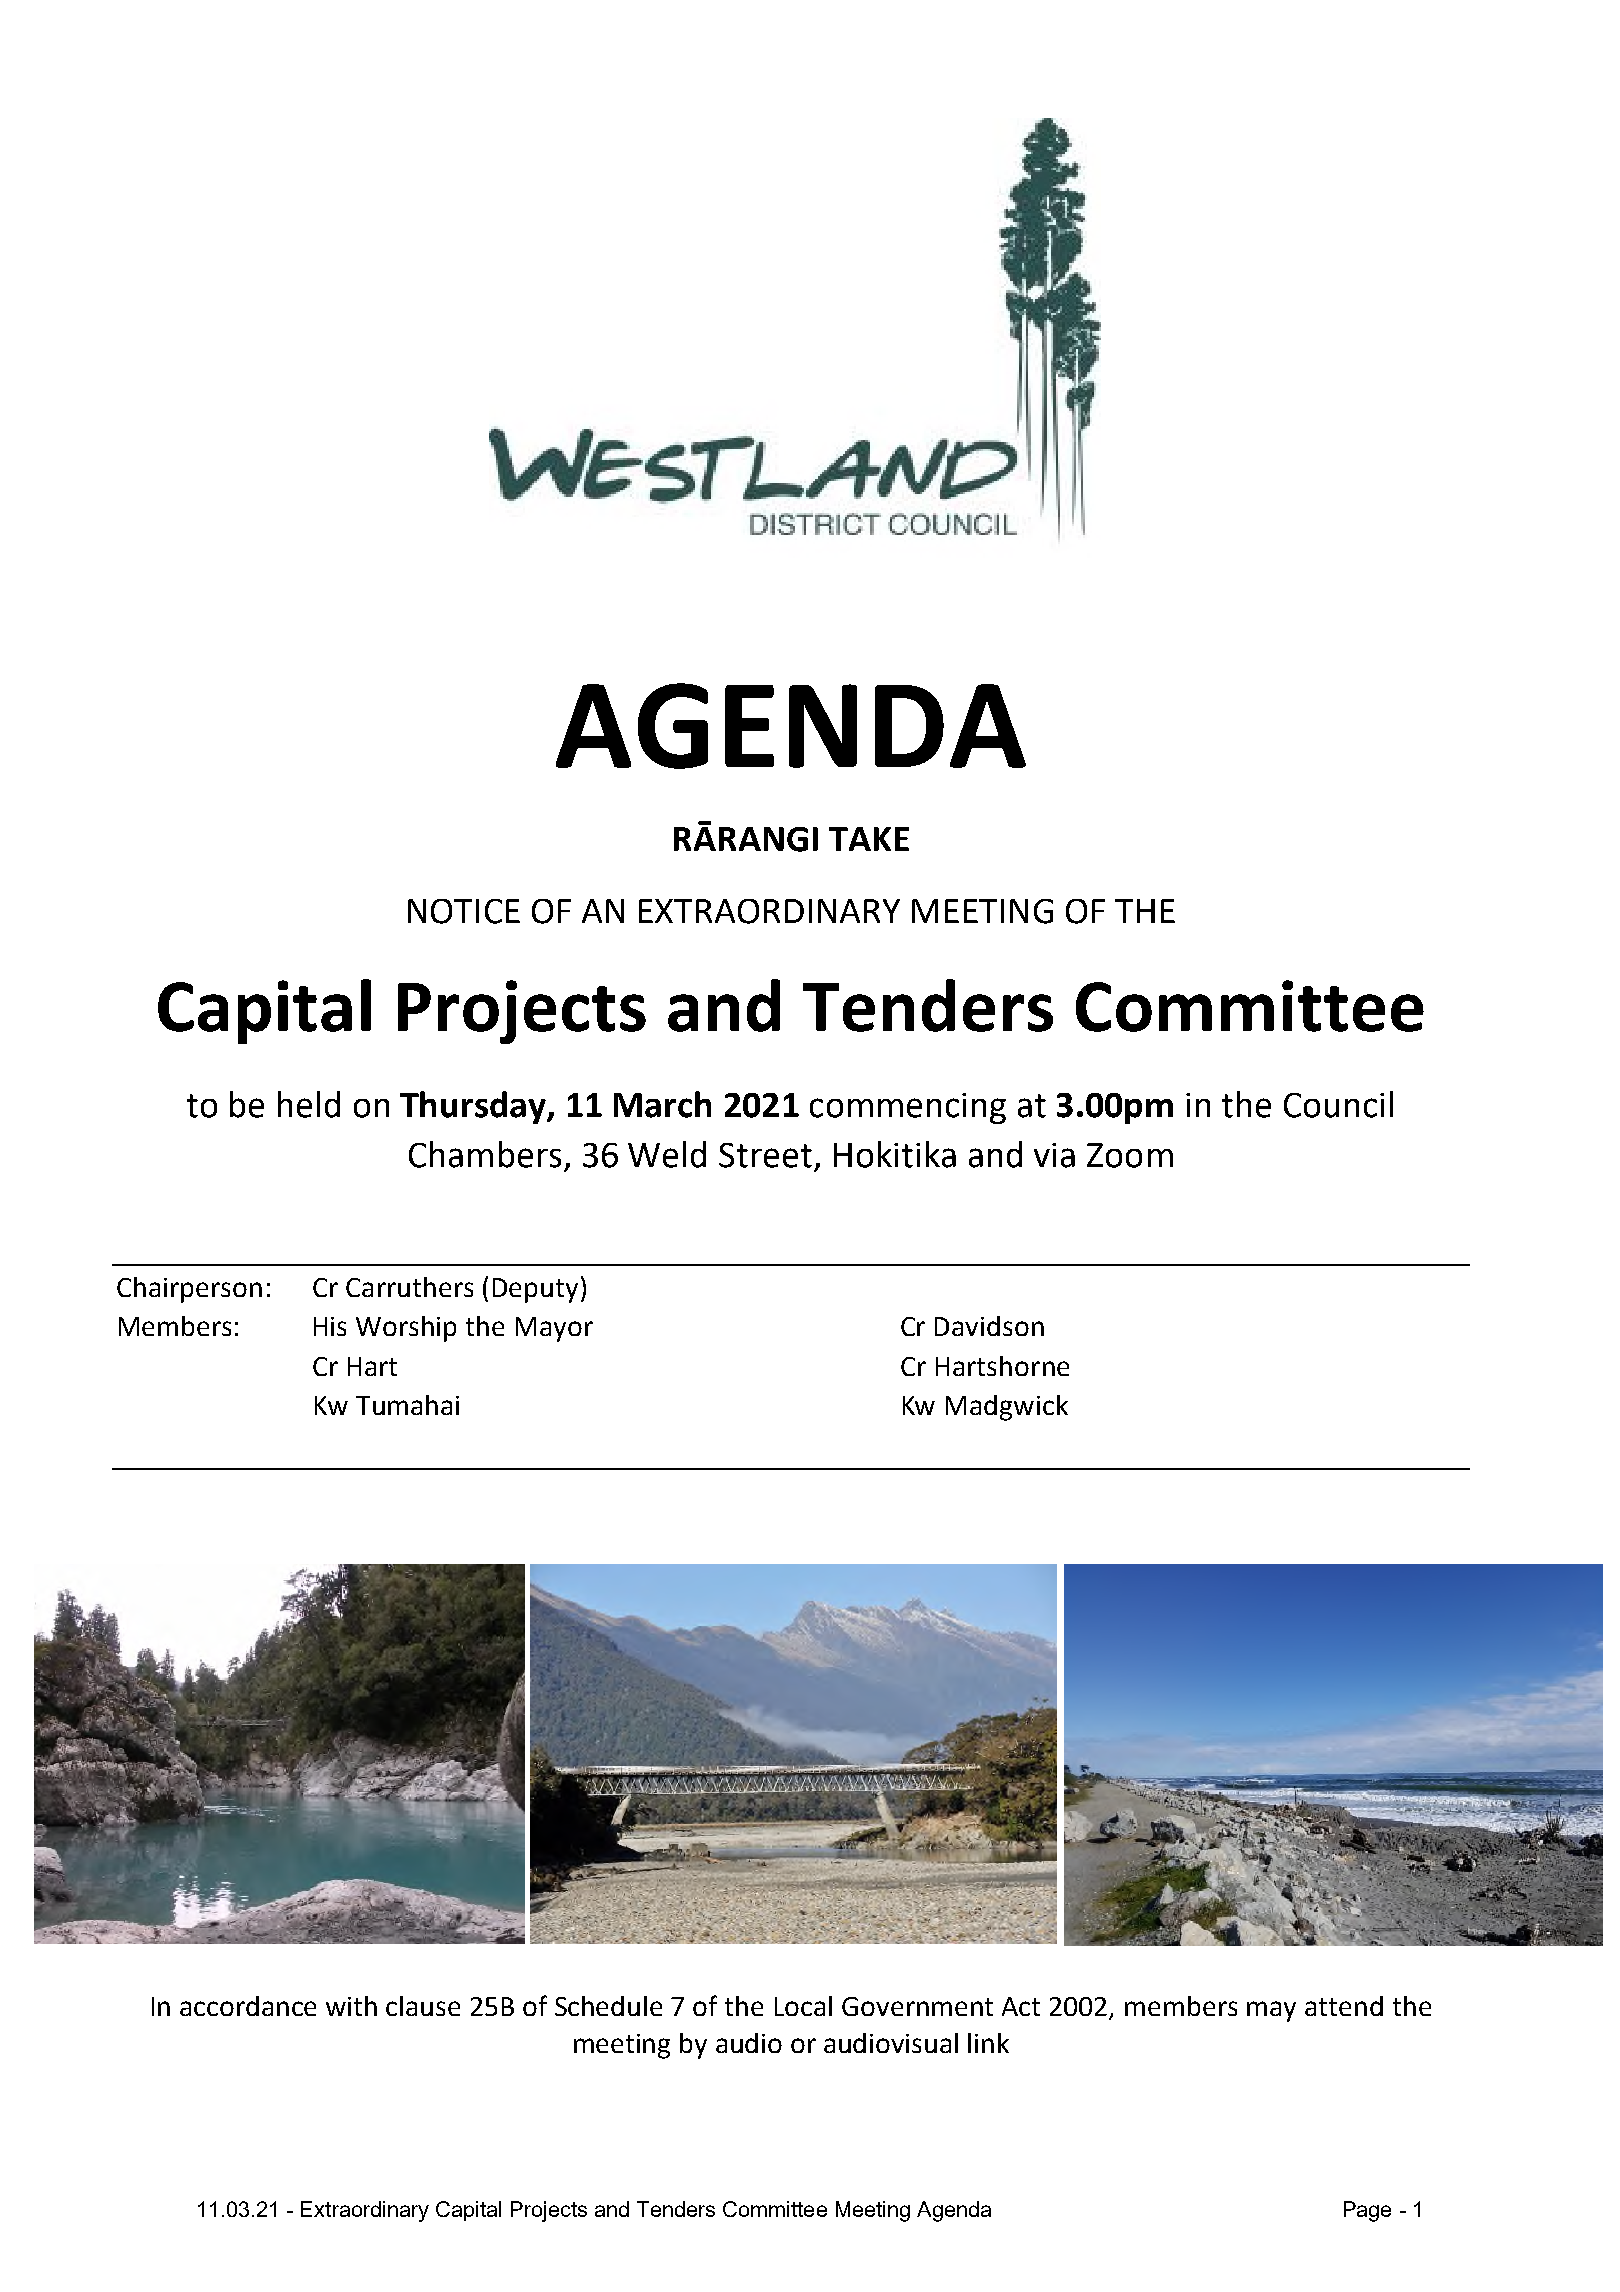 The height and width of the page is (2292, 1620). I want to click on NOTICE, so click(464, 911).
